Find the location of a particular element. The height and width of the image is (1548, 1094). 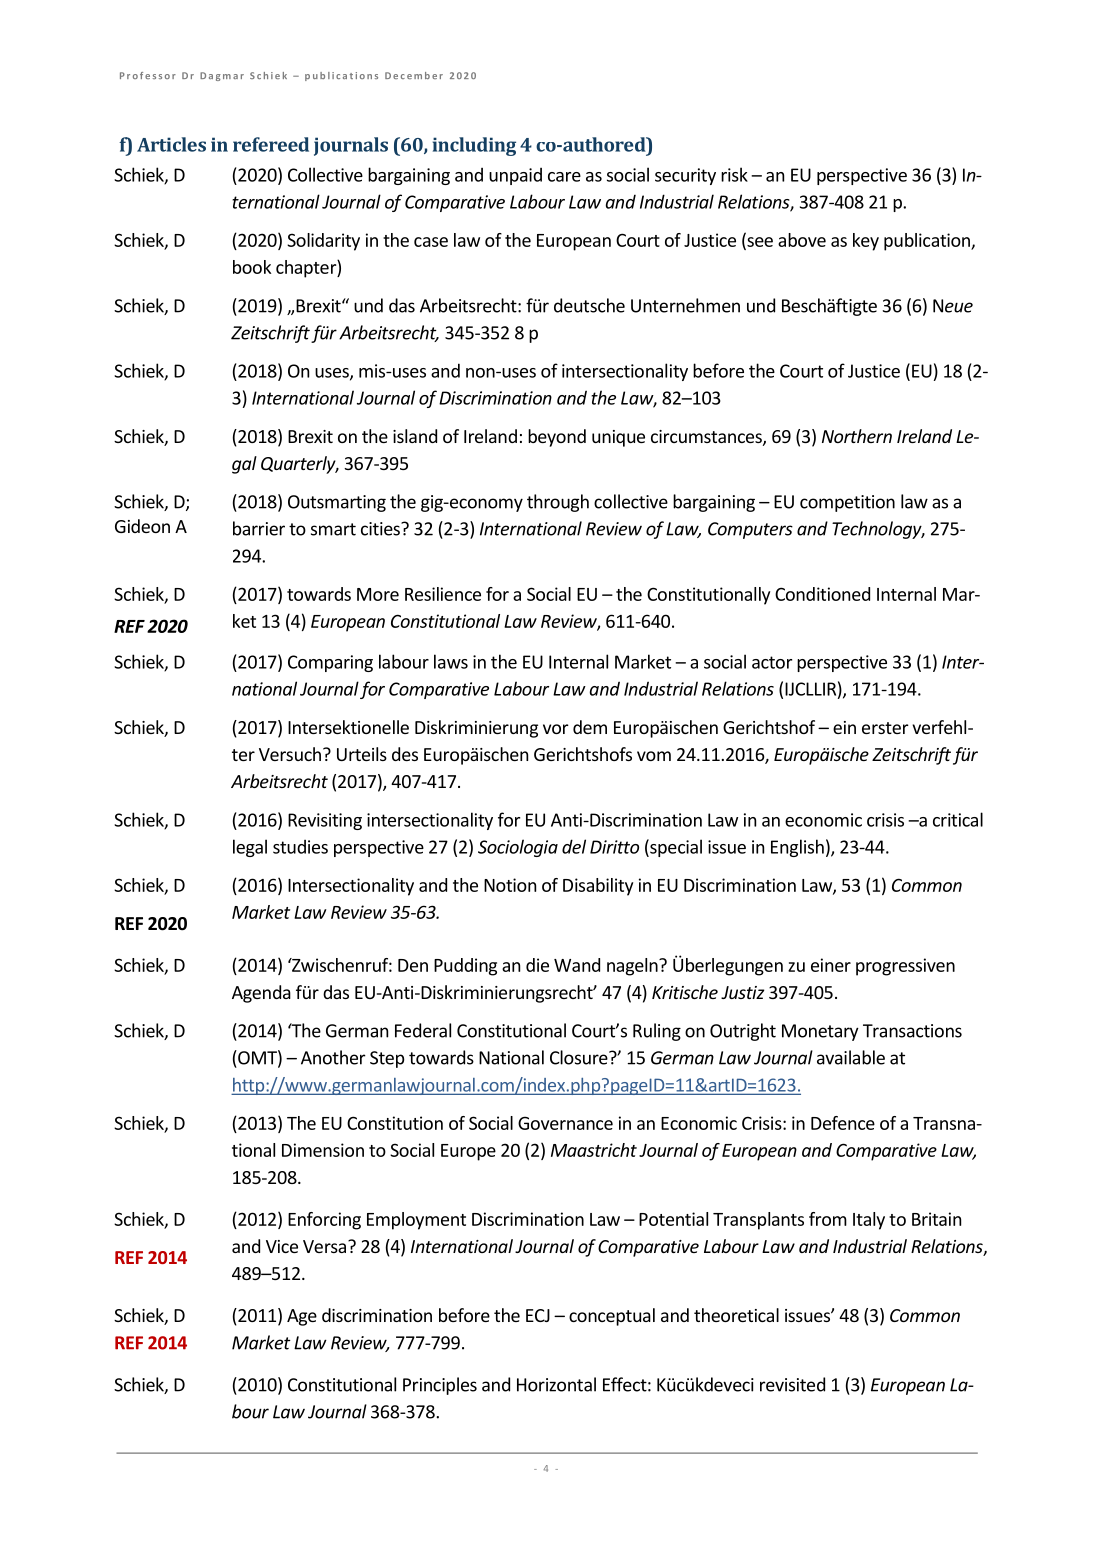

Vice is located at coordinates (282, 1246).
